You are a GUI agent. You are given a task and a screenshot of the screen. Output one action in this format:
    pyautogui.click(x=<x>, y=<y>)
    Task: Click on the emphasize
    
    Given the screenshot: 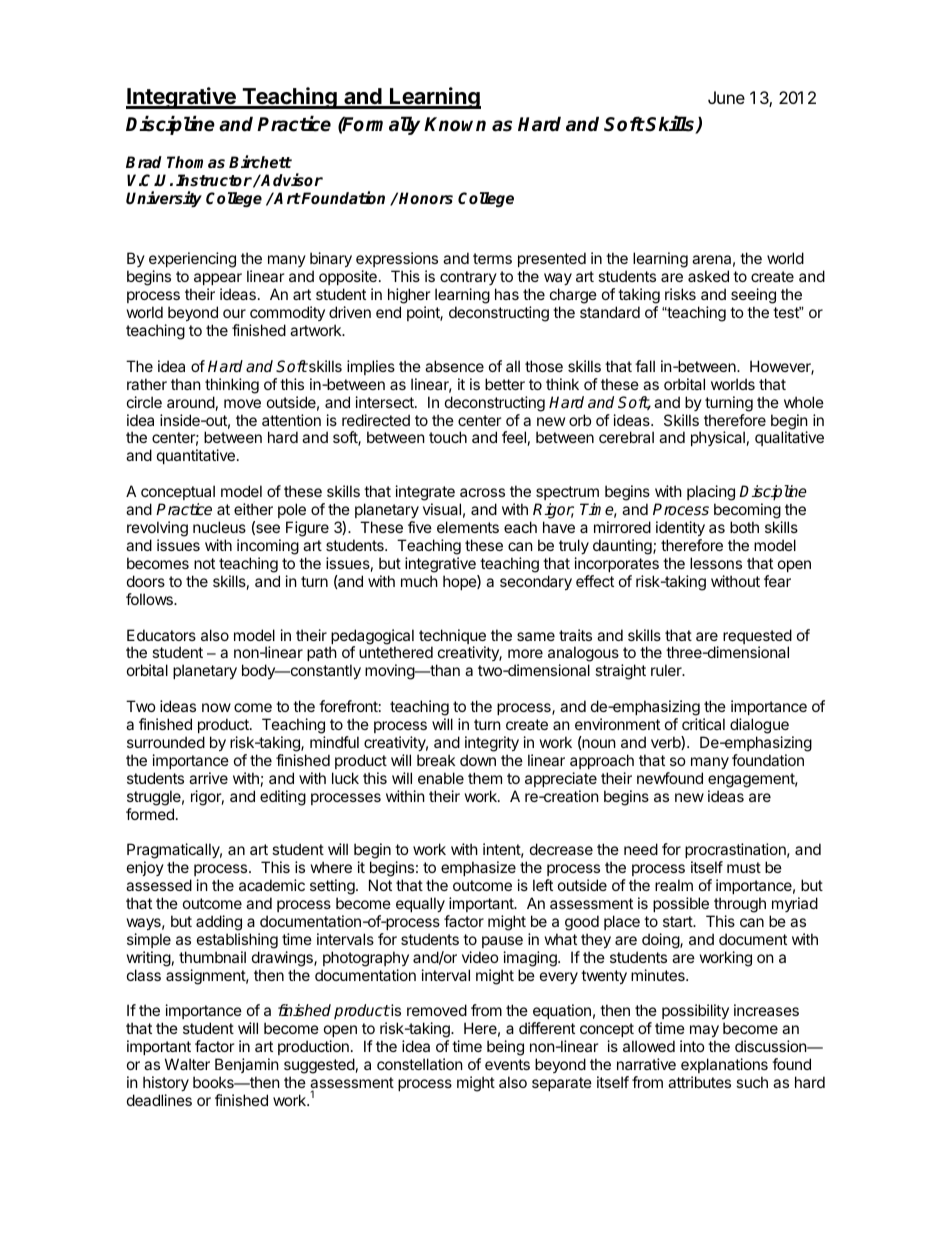 What is the action you would take?
    pyautogui.click(x=478, y=868)
